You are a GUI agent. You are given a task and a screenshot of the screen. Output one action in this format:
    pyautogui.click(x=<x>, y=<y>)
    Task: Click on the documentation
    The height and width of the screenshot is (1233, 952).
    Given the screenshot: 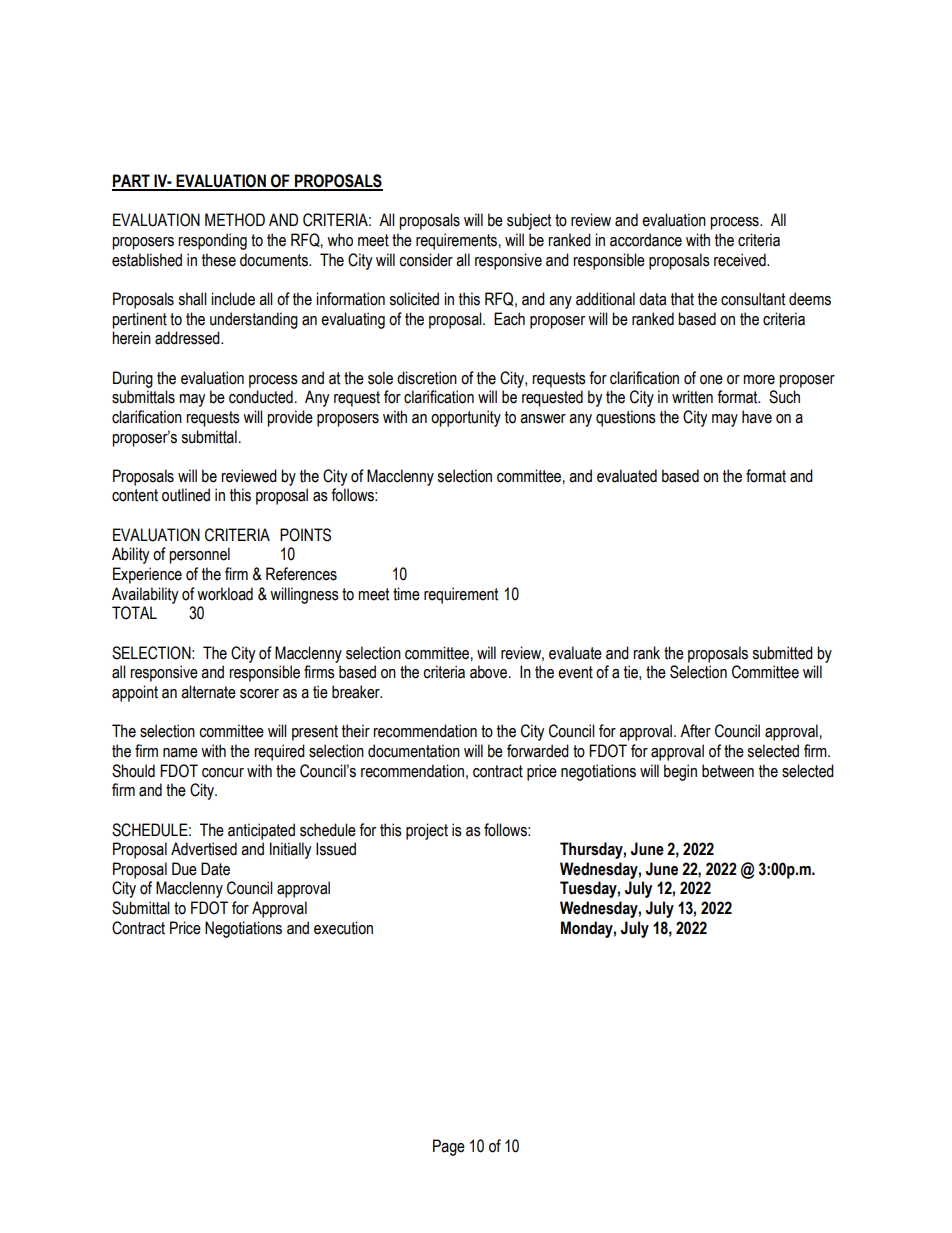 What is the action you would take?
    pyautogui.click(x=414, y=751)
